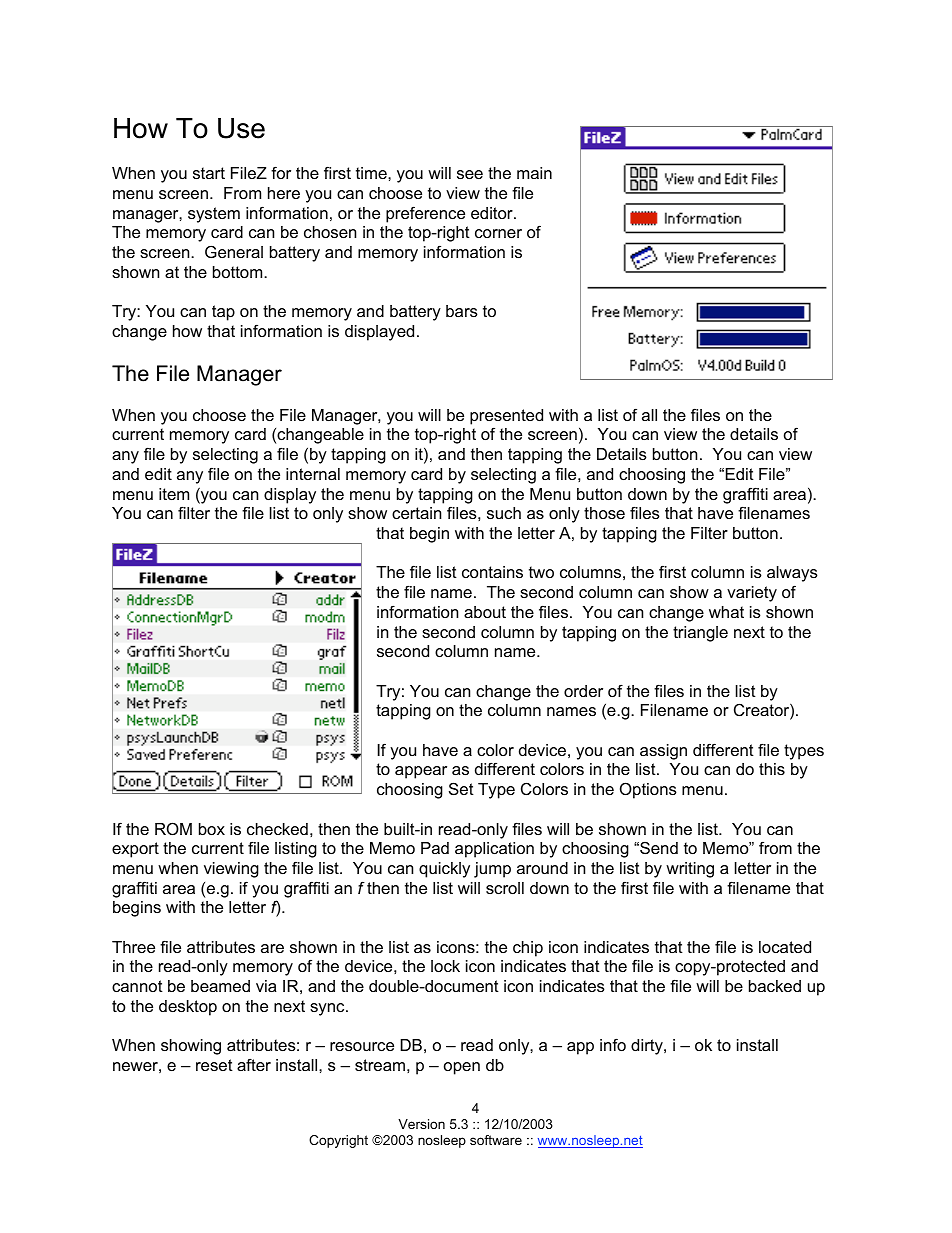  Describe the element at coordinates (648, 1047) in the screenshot. I see `dirty` at that location.
